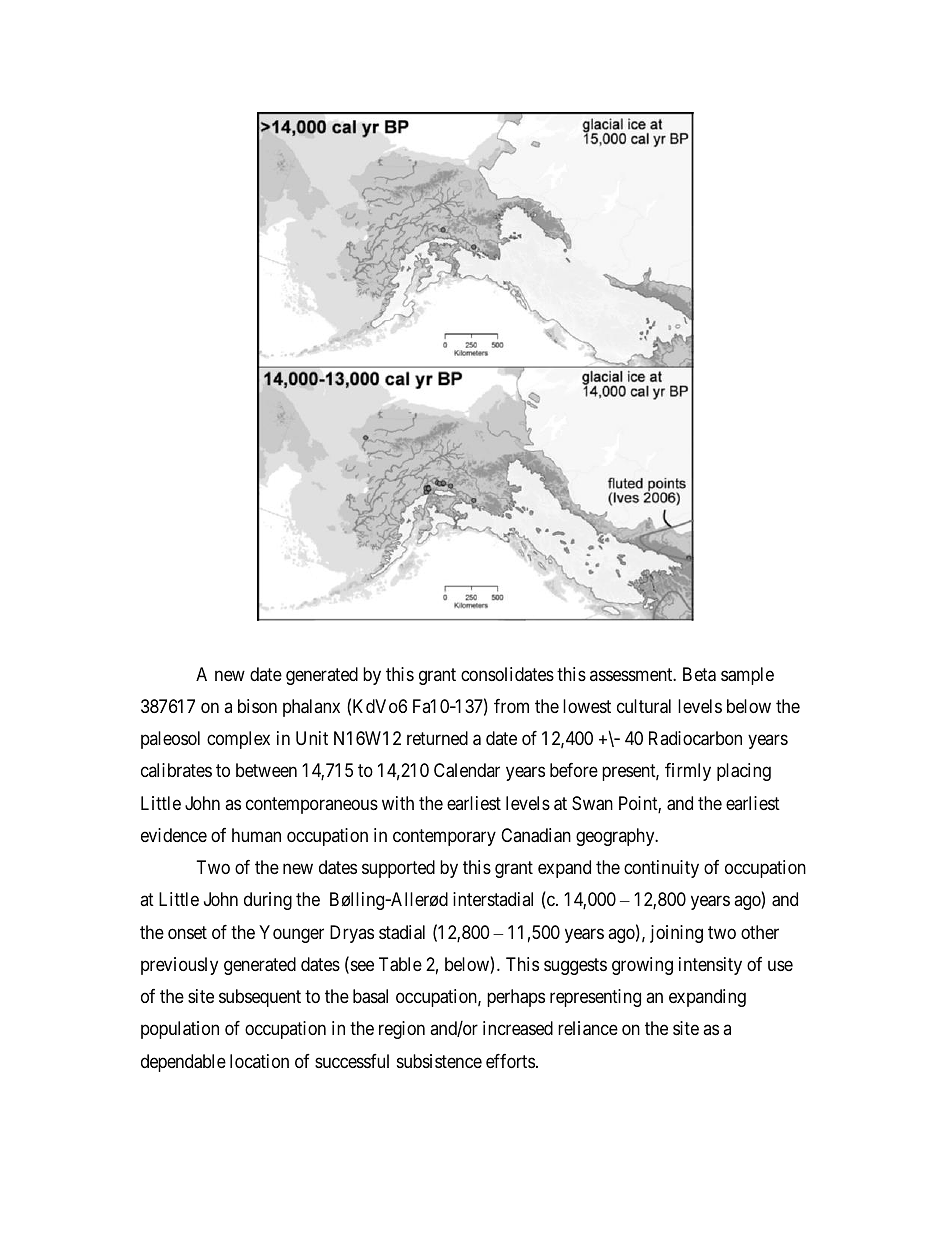 Image resolution: width=952 pixels, height=1233 pixels. What do you see at coordinates (676, 934) in the document?
I see `joining` at bounding box center [676, 934].
